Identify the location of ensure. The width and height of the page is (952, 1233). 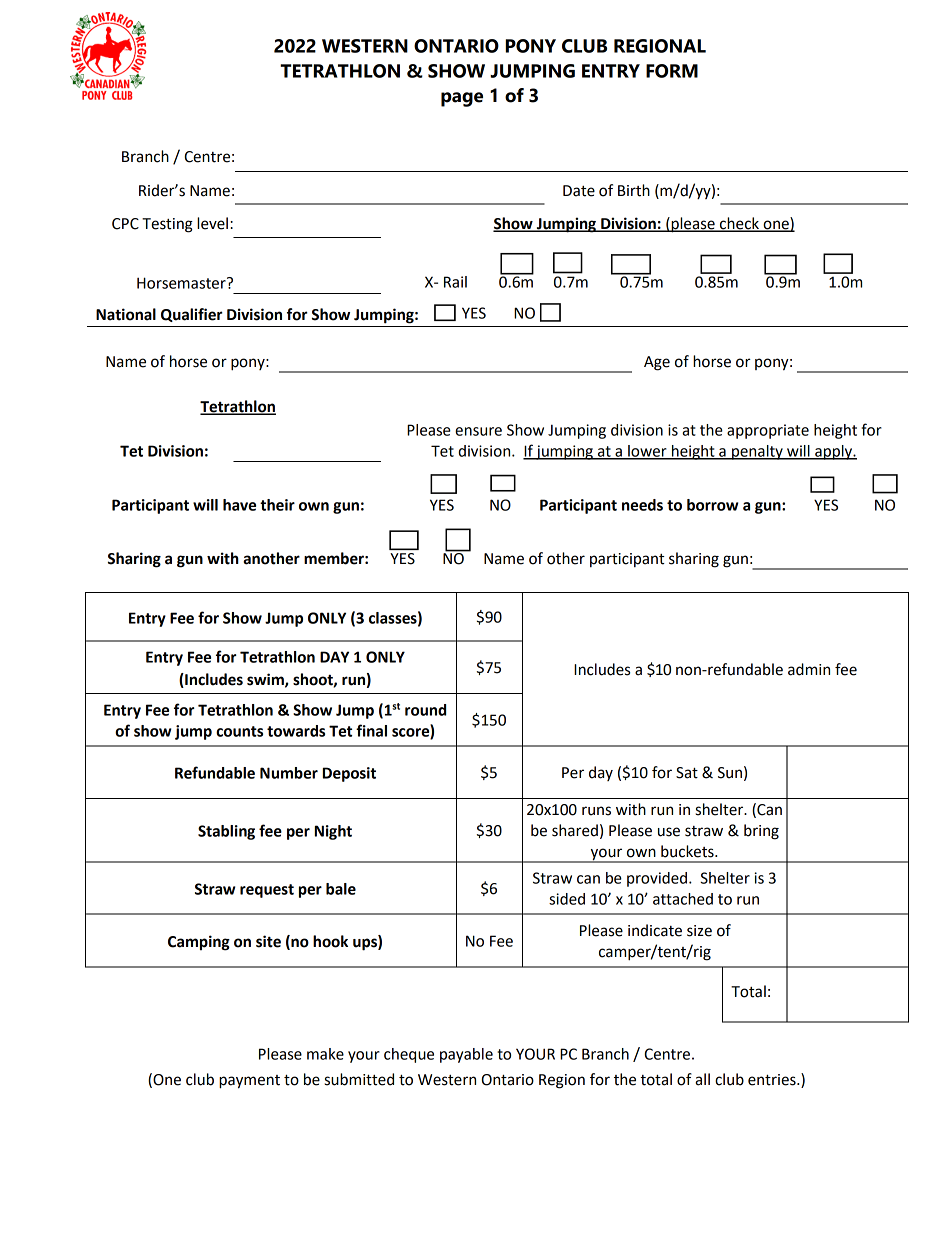
(478, 431).
